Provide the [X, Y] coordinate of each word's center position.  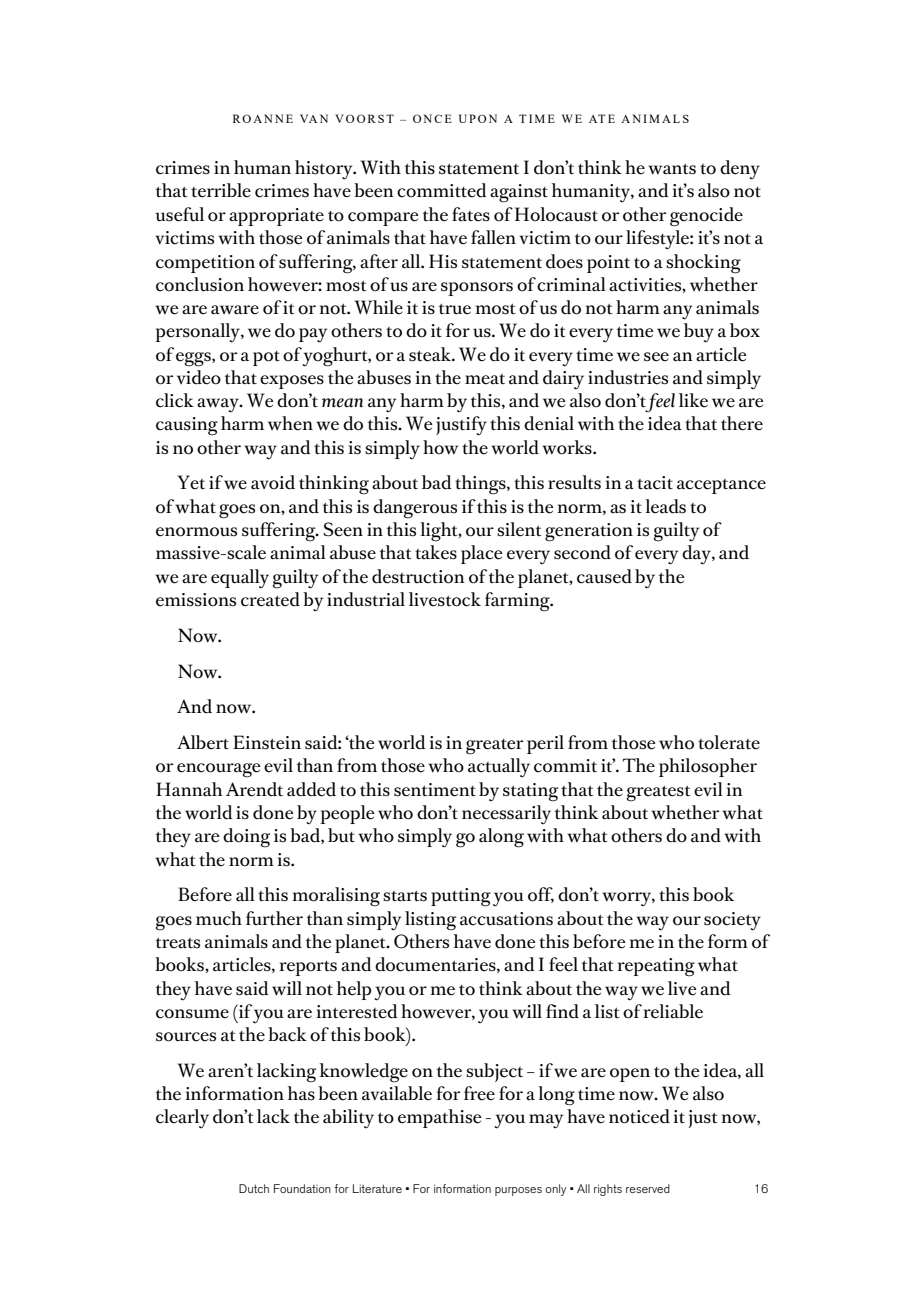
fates [471, 214]
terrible [221, 190]
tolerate [729, 742]
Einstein [267, 742]
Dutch [254, 1188]
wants [672, 169]
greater [494, 747]
